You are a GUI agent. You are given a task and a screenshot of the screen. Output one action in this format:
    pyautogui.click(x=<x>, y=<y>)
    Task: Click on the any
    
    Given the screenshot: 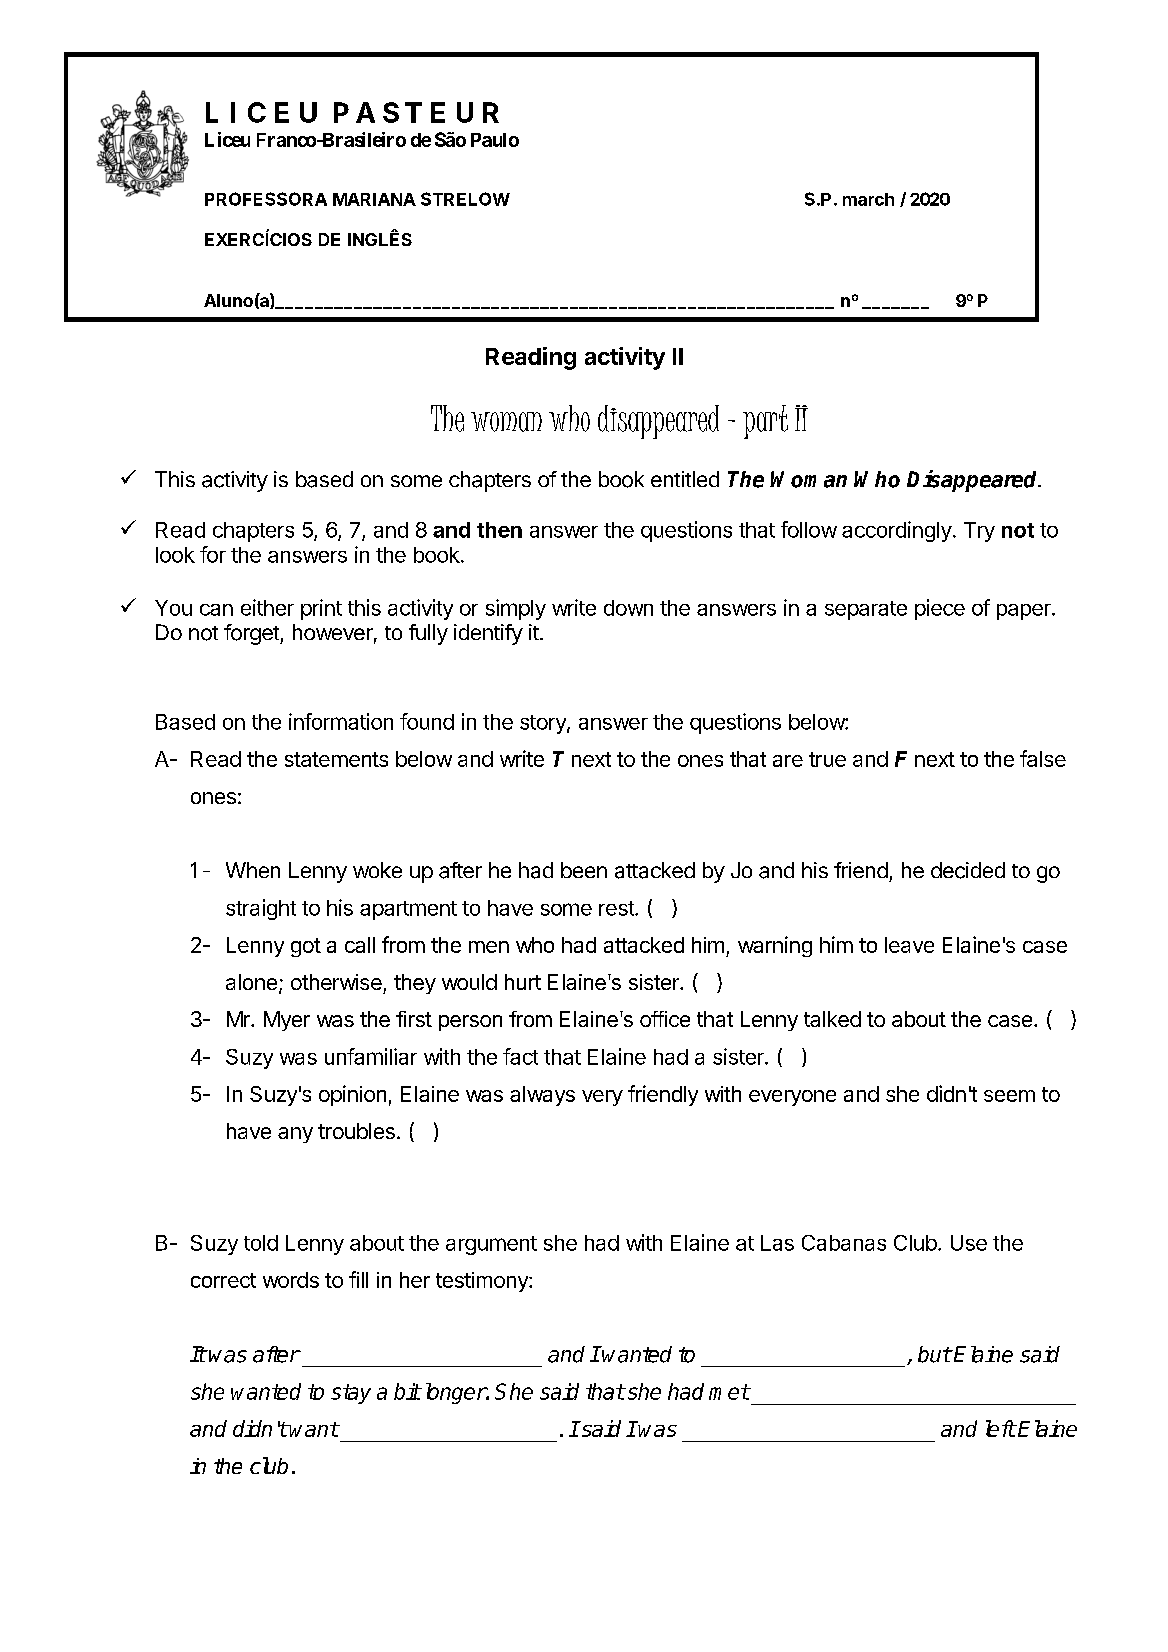 What is the action you would take?
    pyautogui.click(x=295, y=1135)
